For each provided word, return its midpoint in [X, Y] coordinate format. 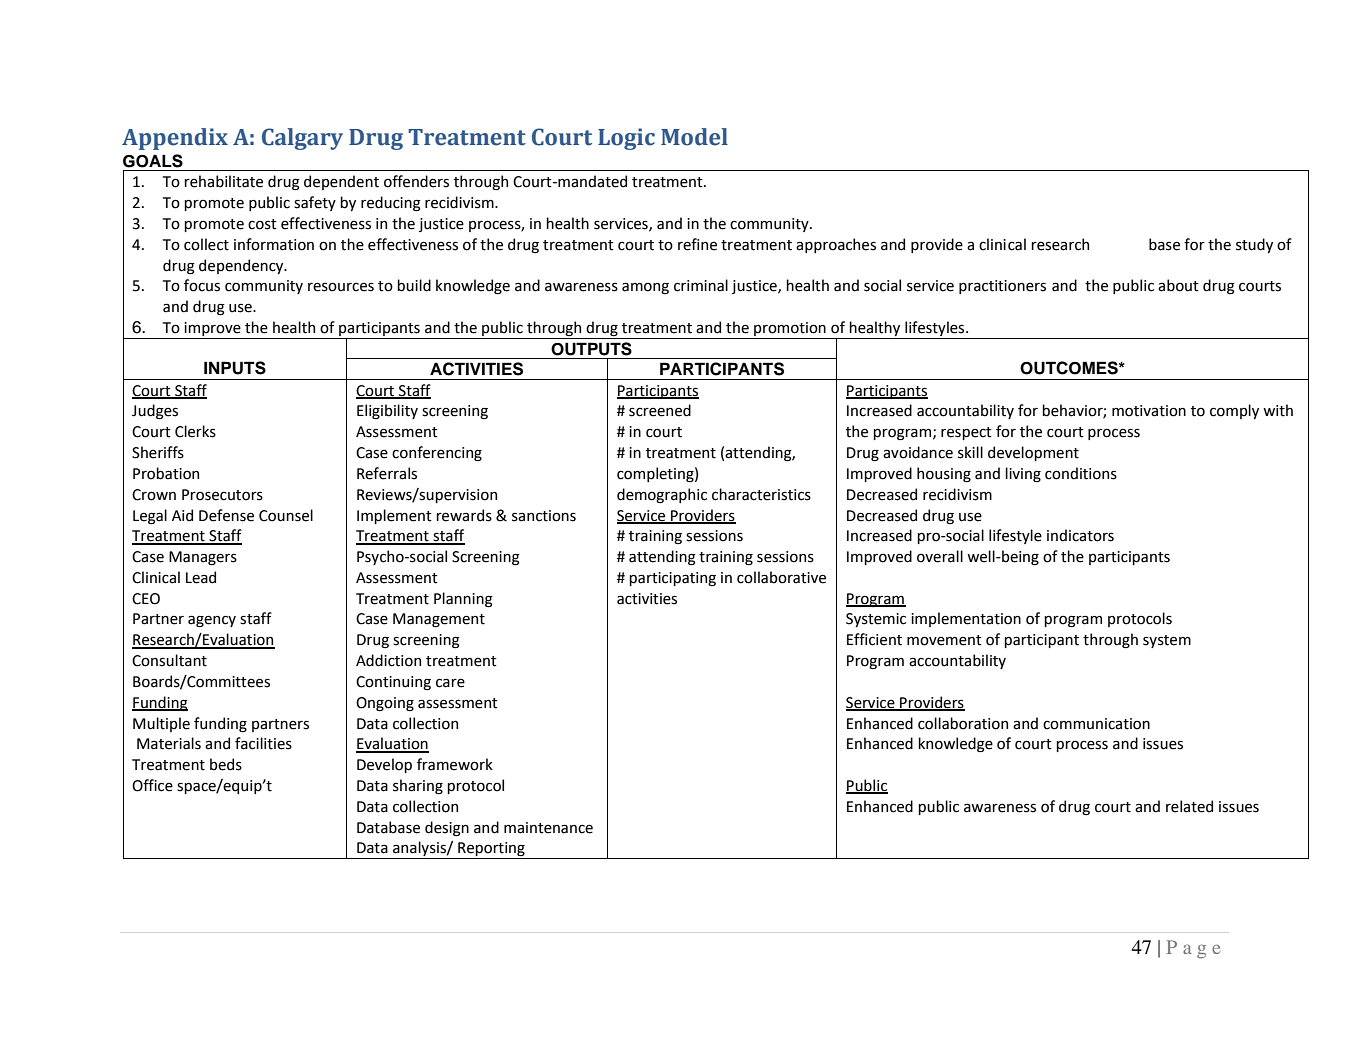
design [447, 829]
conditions [1081, 473]
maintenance [548, 828]
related [1189, 806]
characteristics [761, 494]
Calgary [302, 139]
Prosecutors [222, 495]
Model [694, 137]
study [1254, 245]
